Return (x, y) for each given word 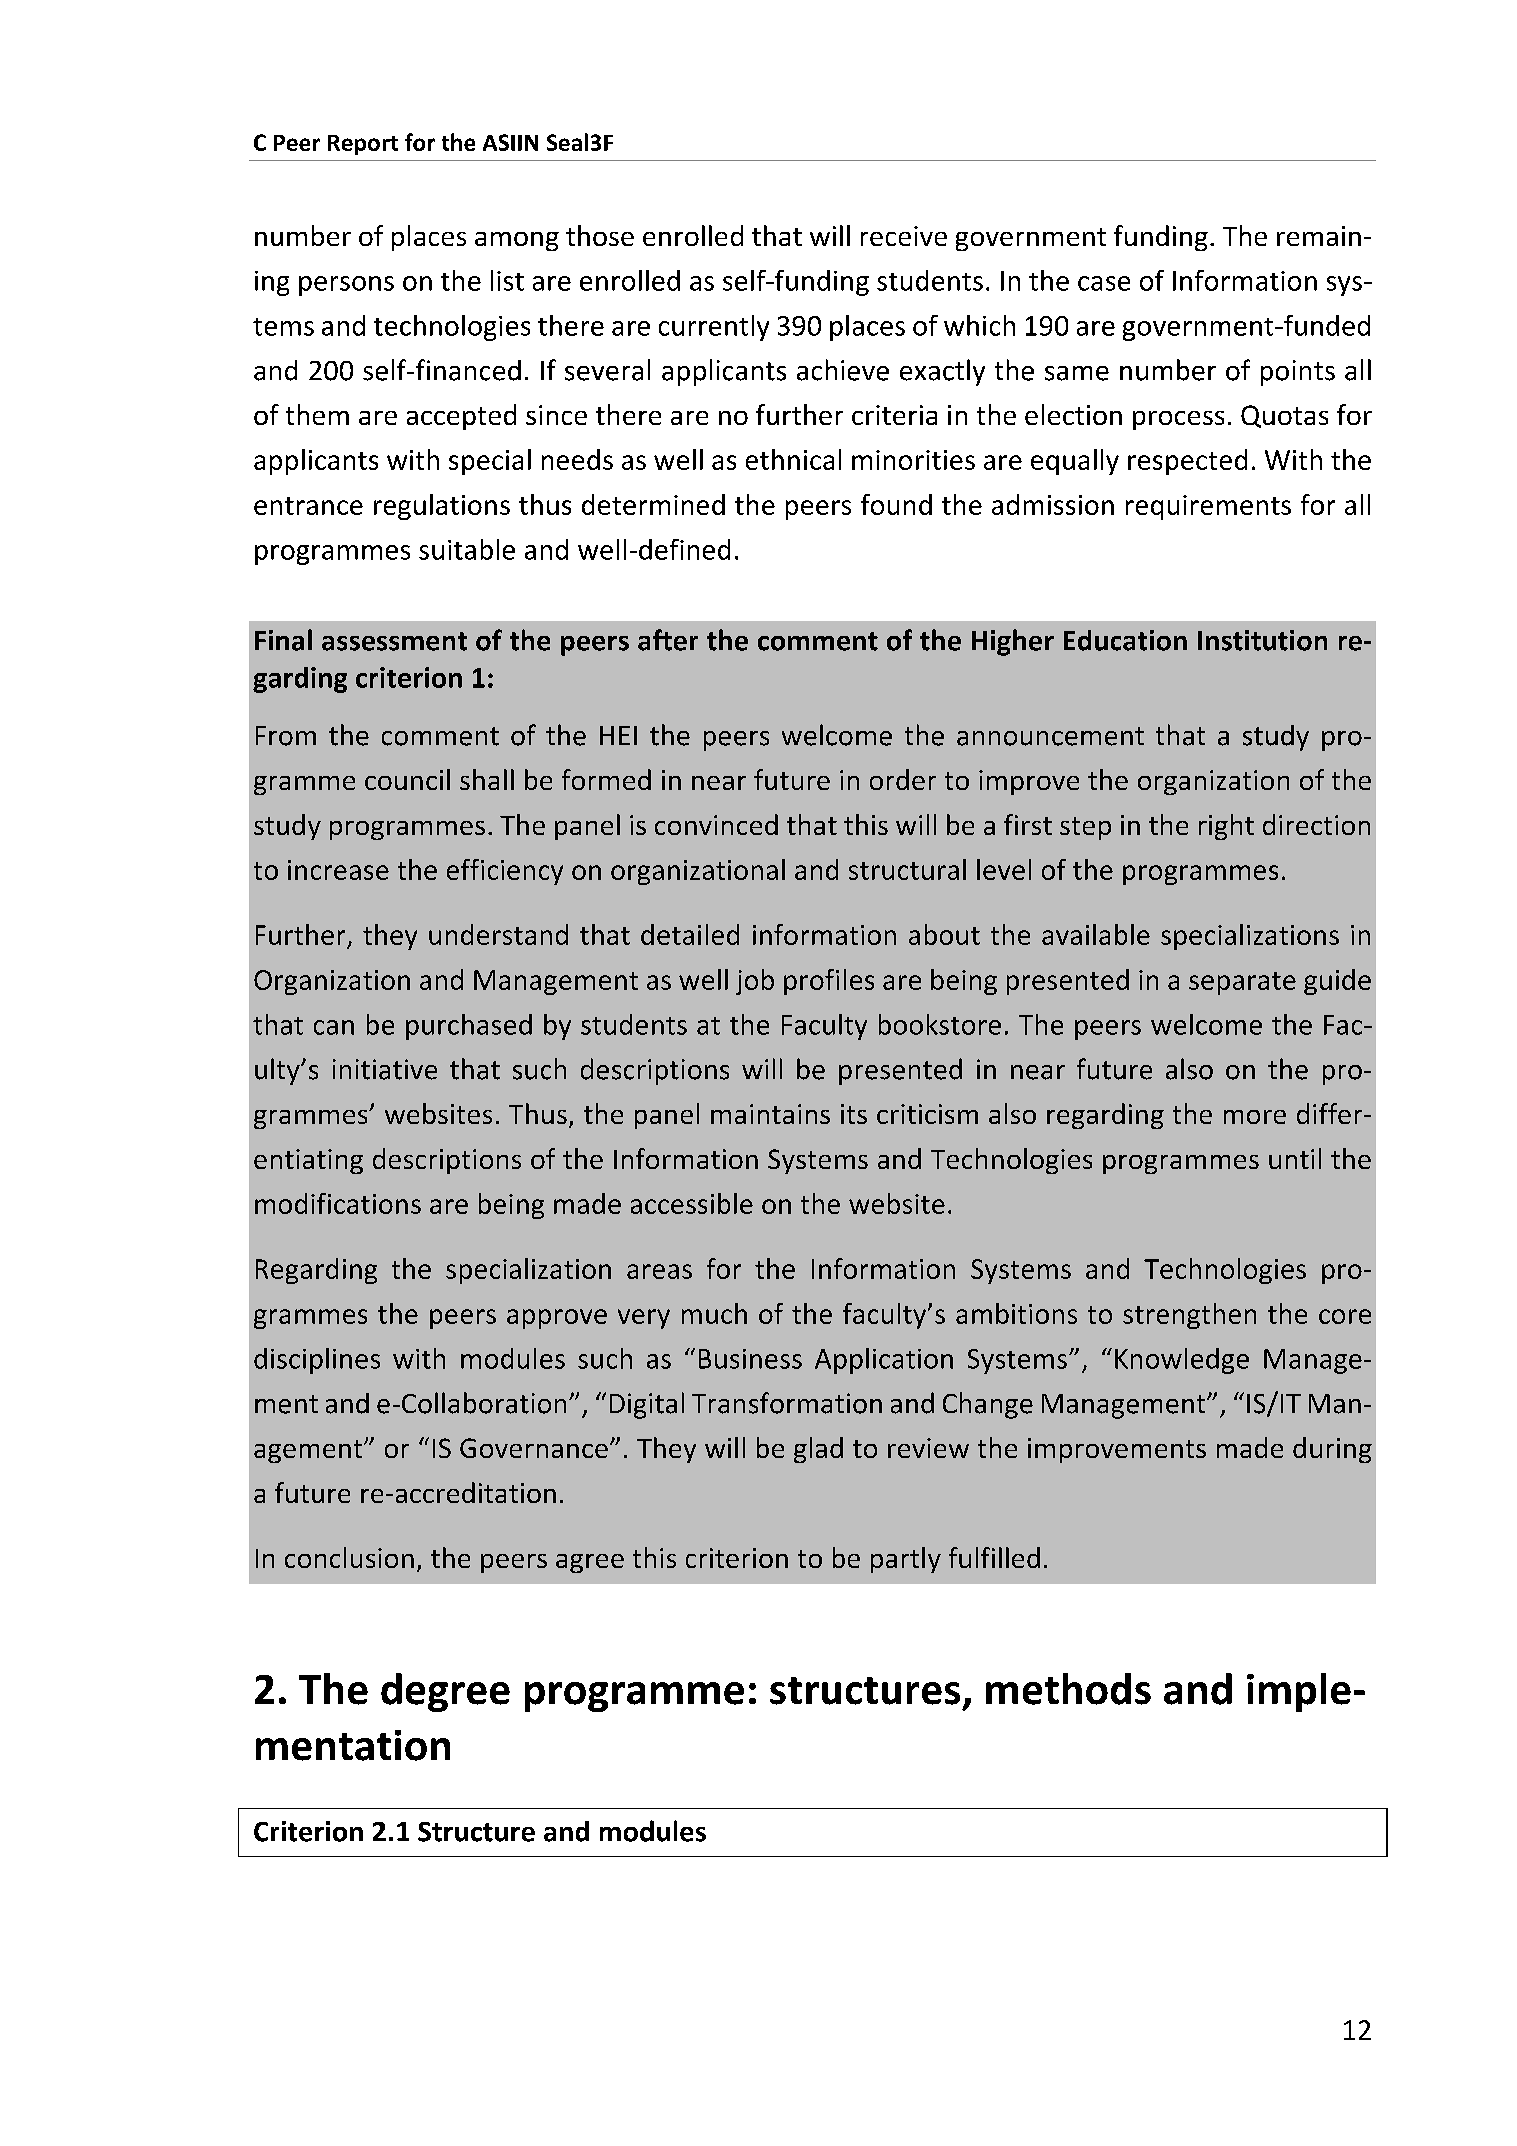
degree (445, 1692)
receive (904, 236)
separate (1242, 983)
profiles (829, 982)
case (1104, 283)
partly (906, 1560)
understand (498, 934)
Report (363, 145)
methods (1068, 1689)
